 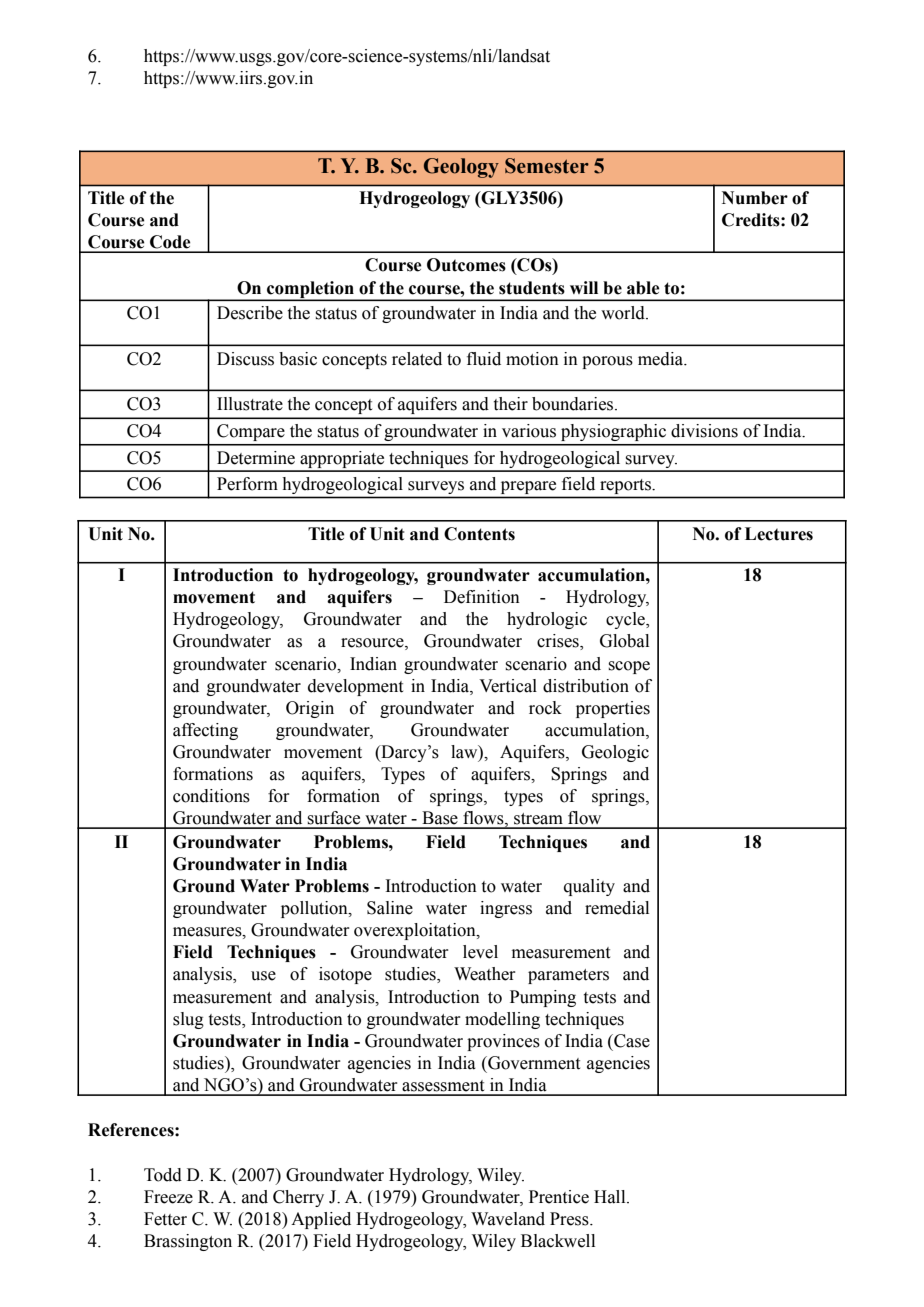 What do you see at coordinates (480, 952) in the document?
I see `level` at bounding box center [480, 952].
